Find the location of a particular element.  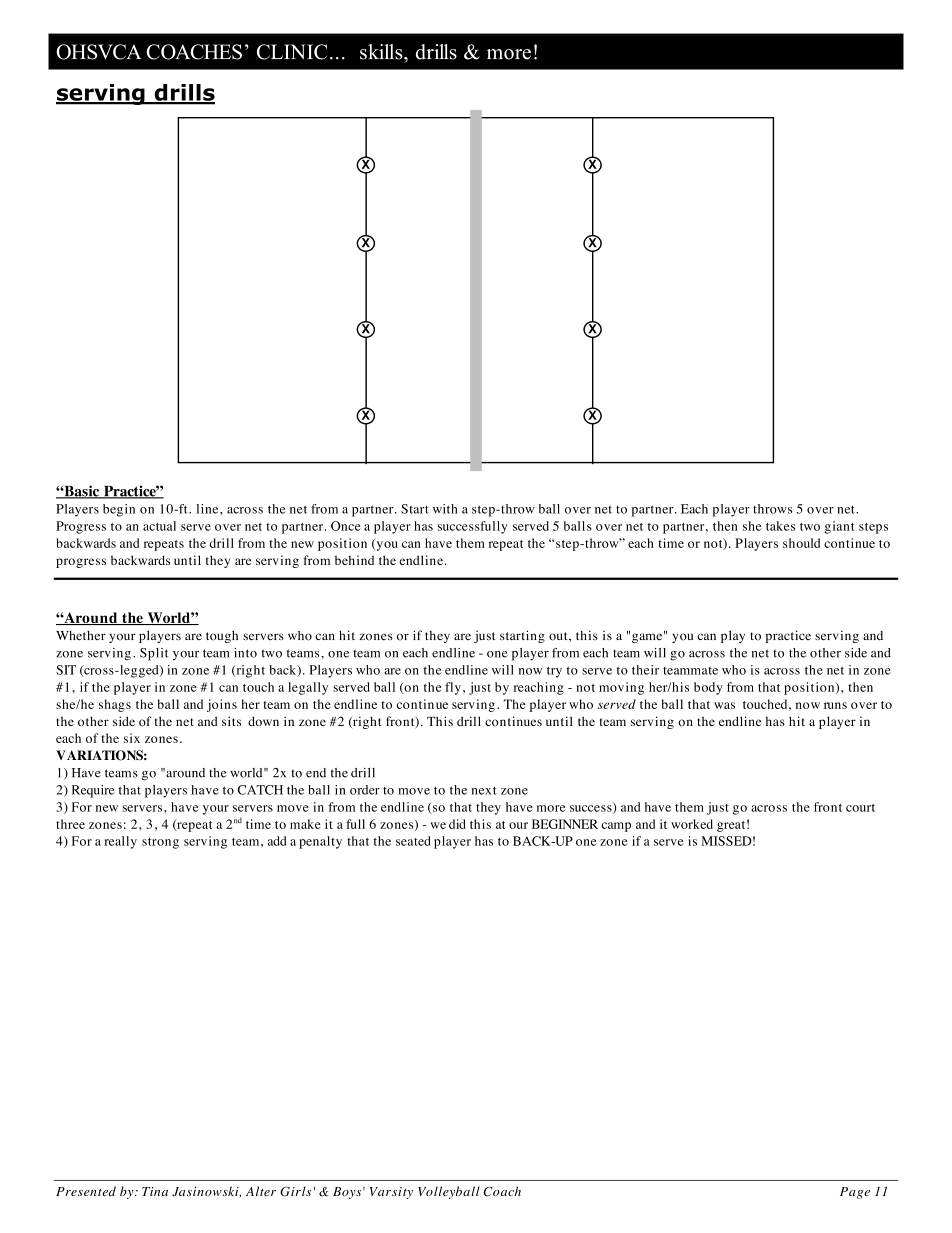

fly is located at coordinates (453, 688).
